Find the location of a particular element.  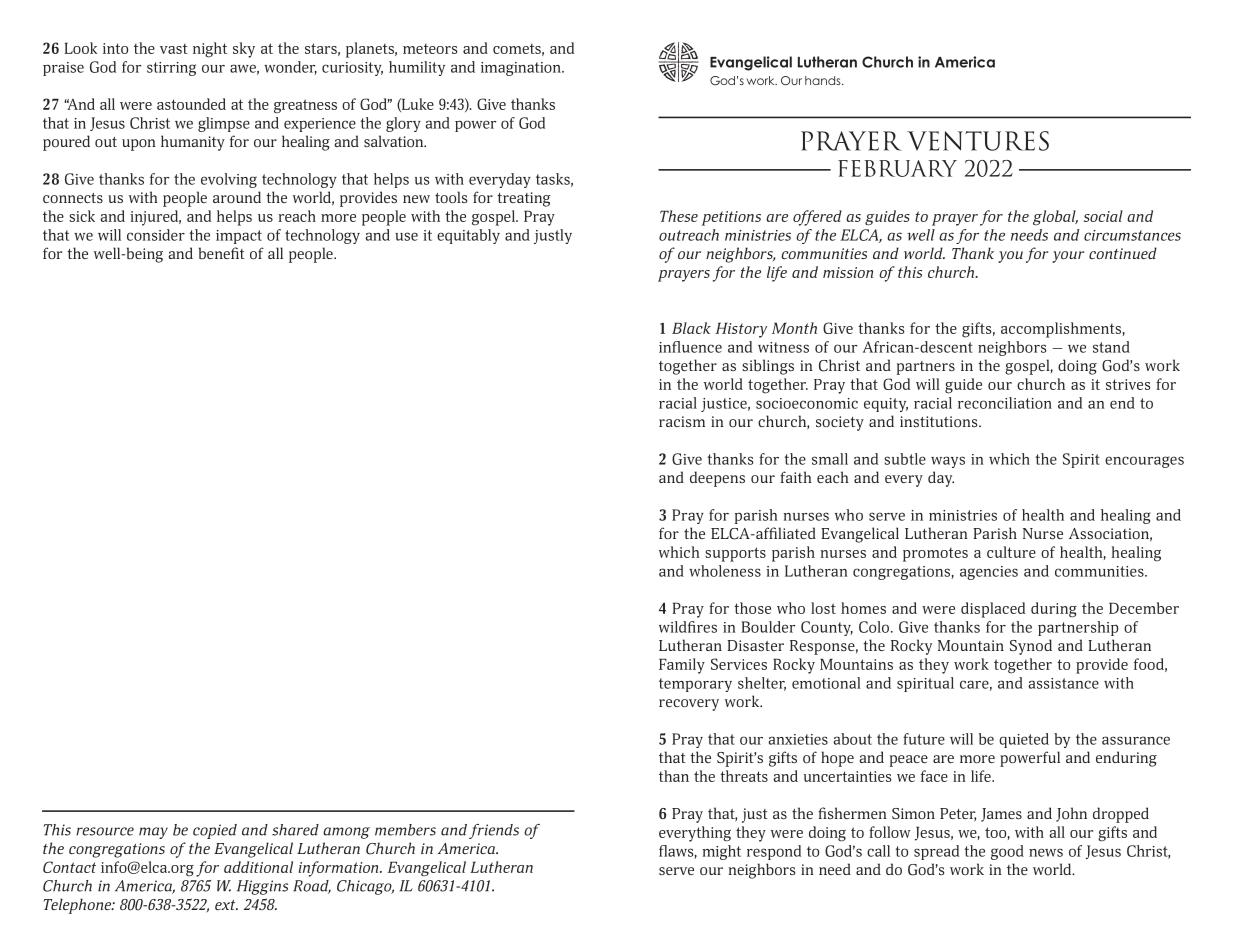

imagination is located at coordinates (522, 69).
